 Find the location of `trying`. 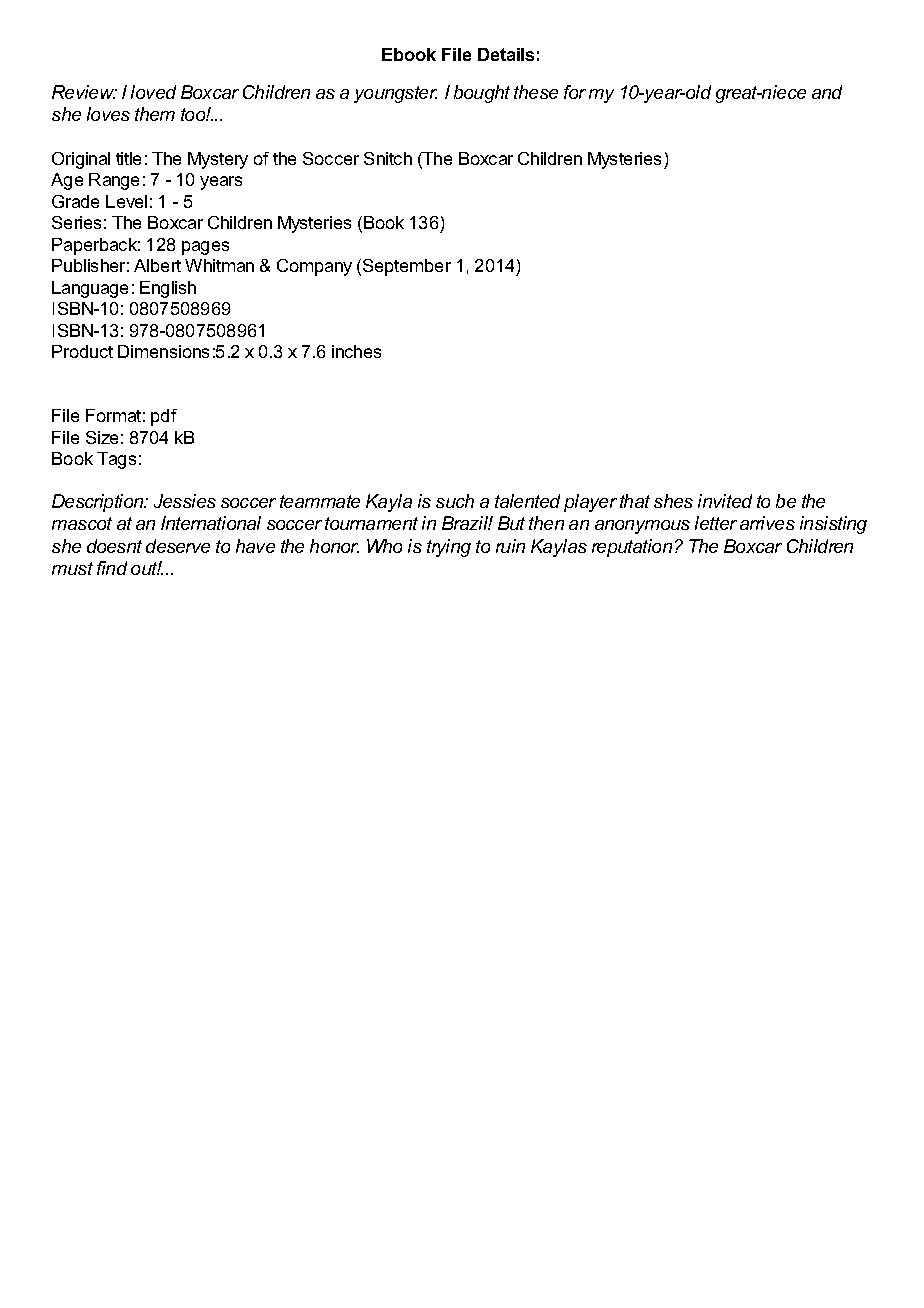

trying is located at coordinates (449, 548).
